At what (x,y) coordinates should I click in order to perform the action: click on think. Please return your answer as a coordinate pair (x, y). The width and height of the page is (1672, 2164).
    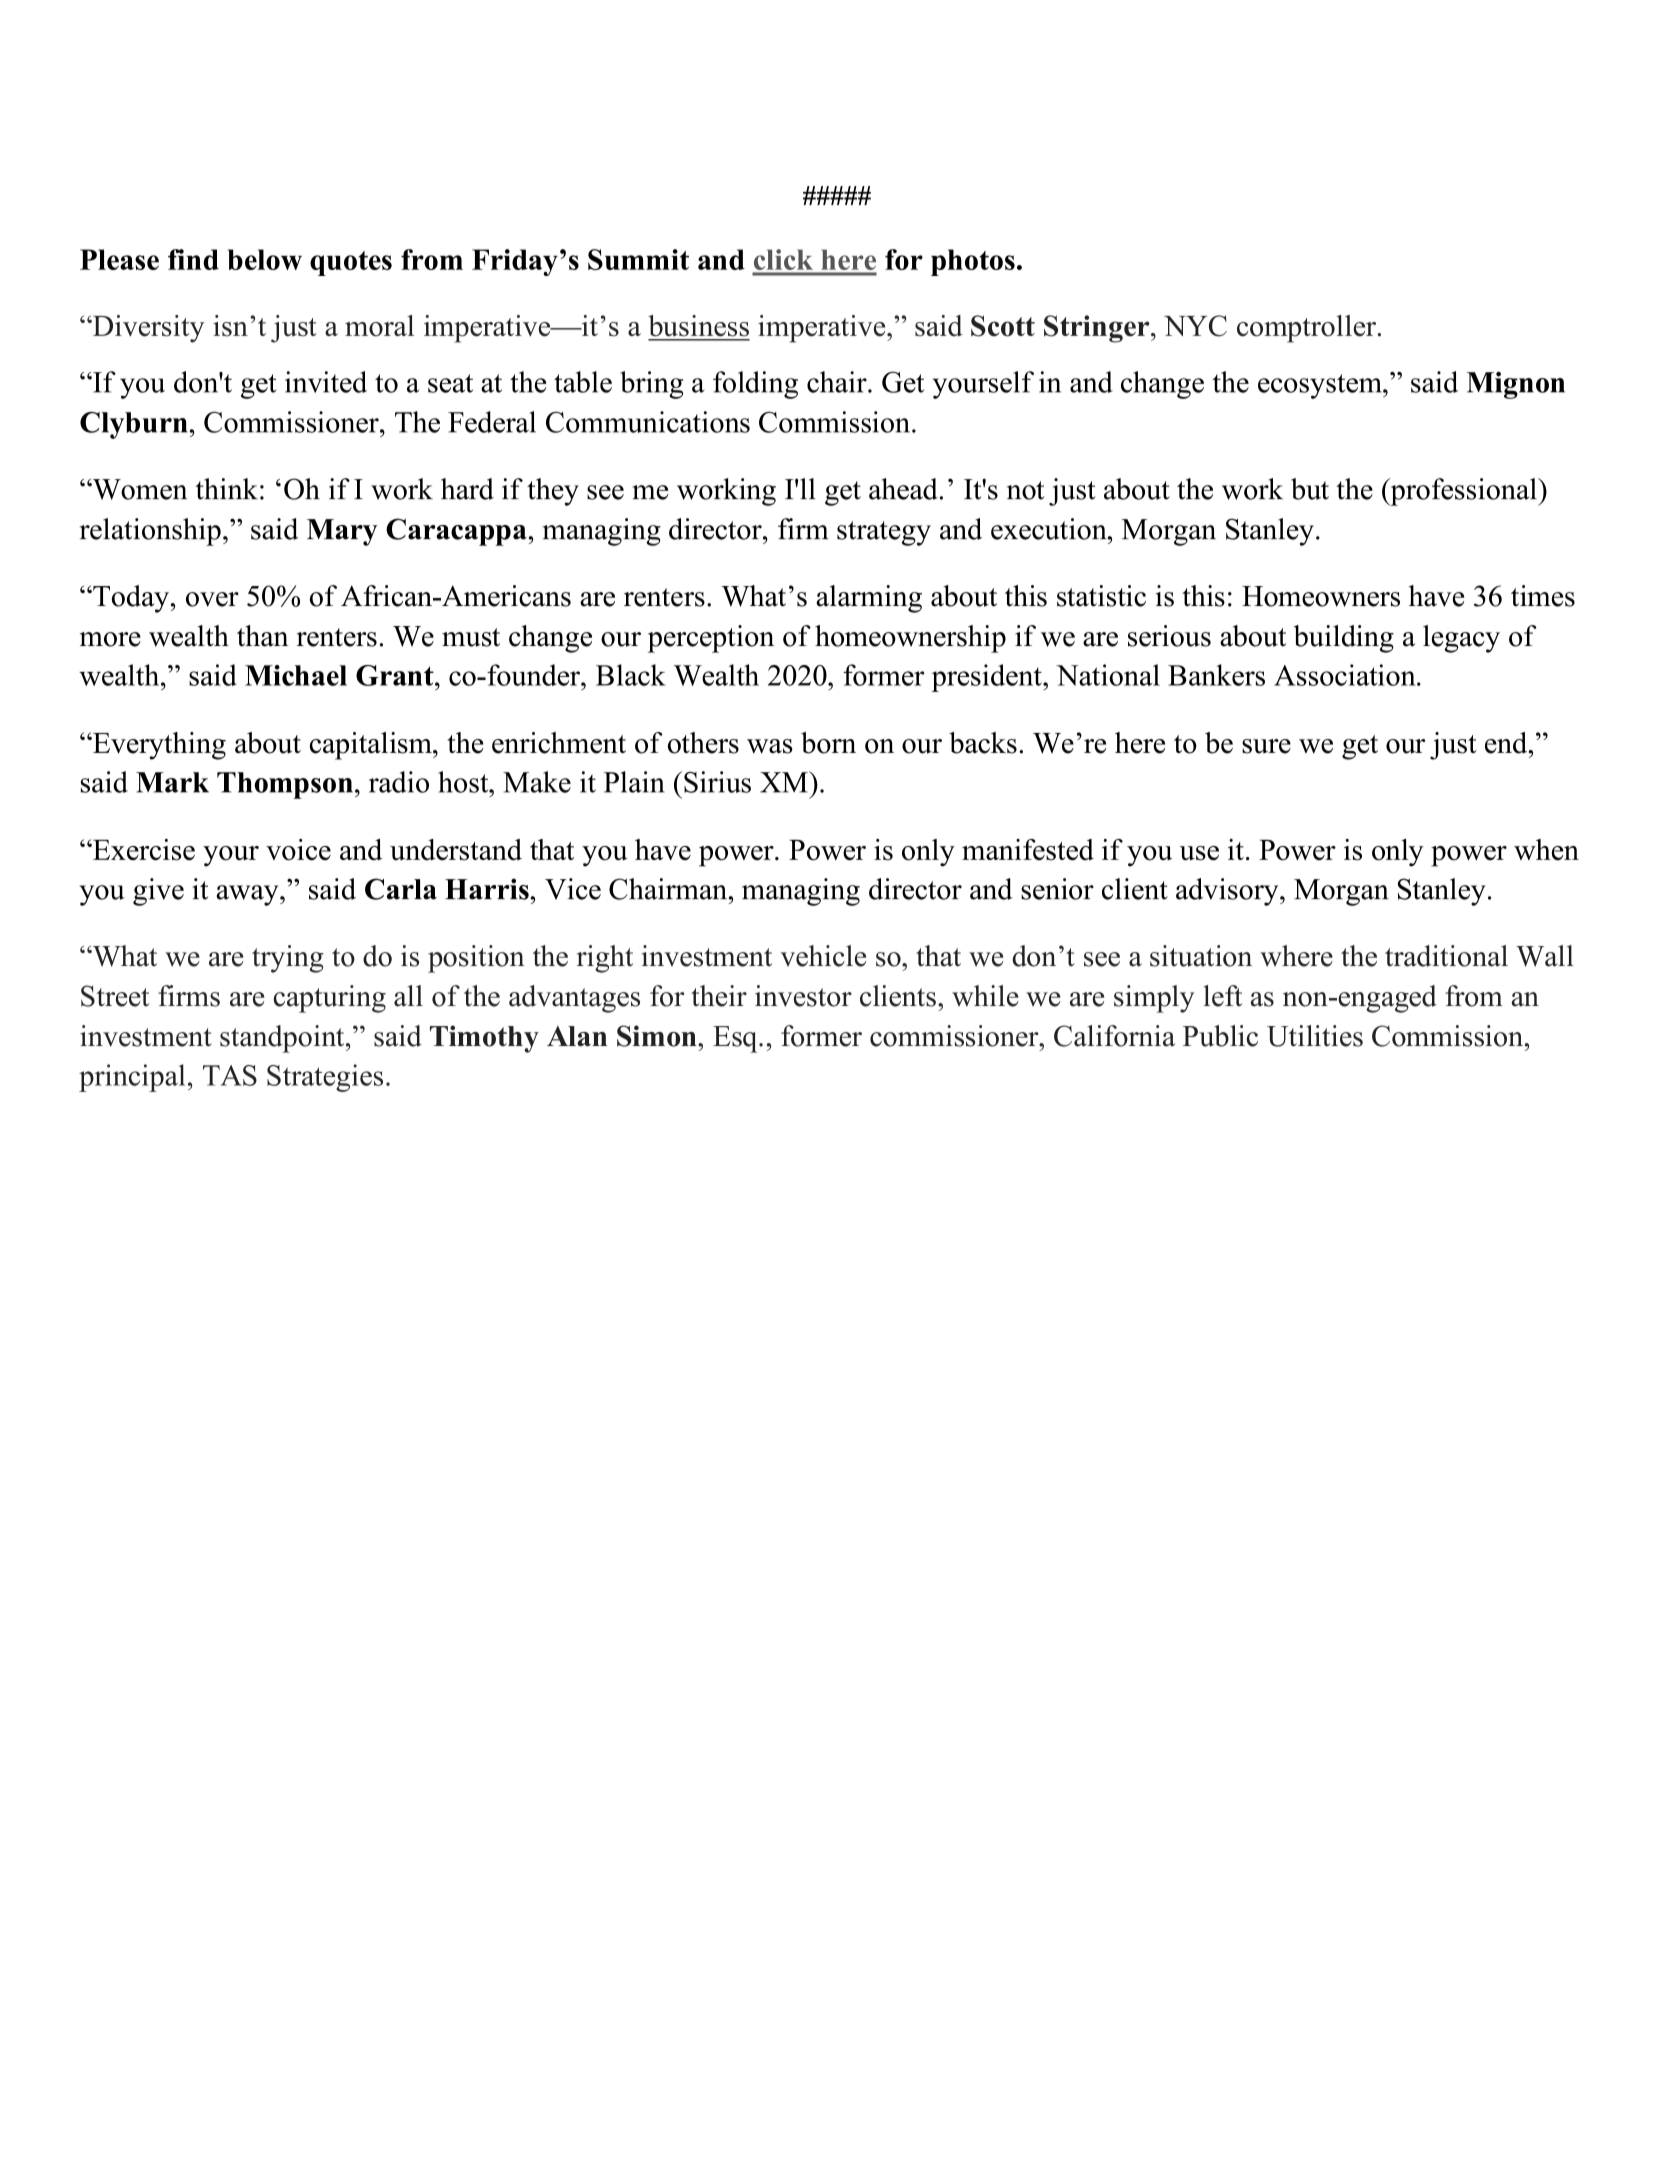
    Looking at the image, I should click on (227, 489).
